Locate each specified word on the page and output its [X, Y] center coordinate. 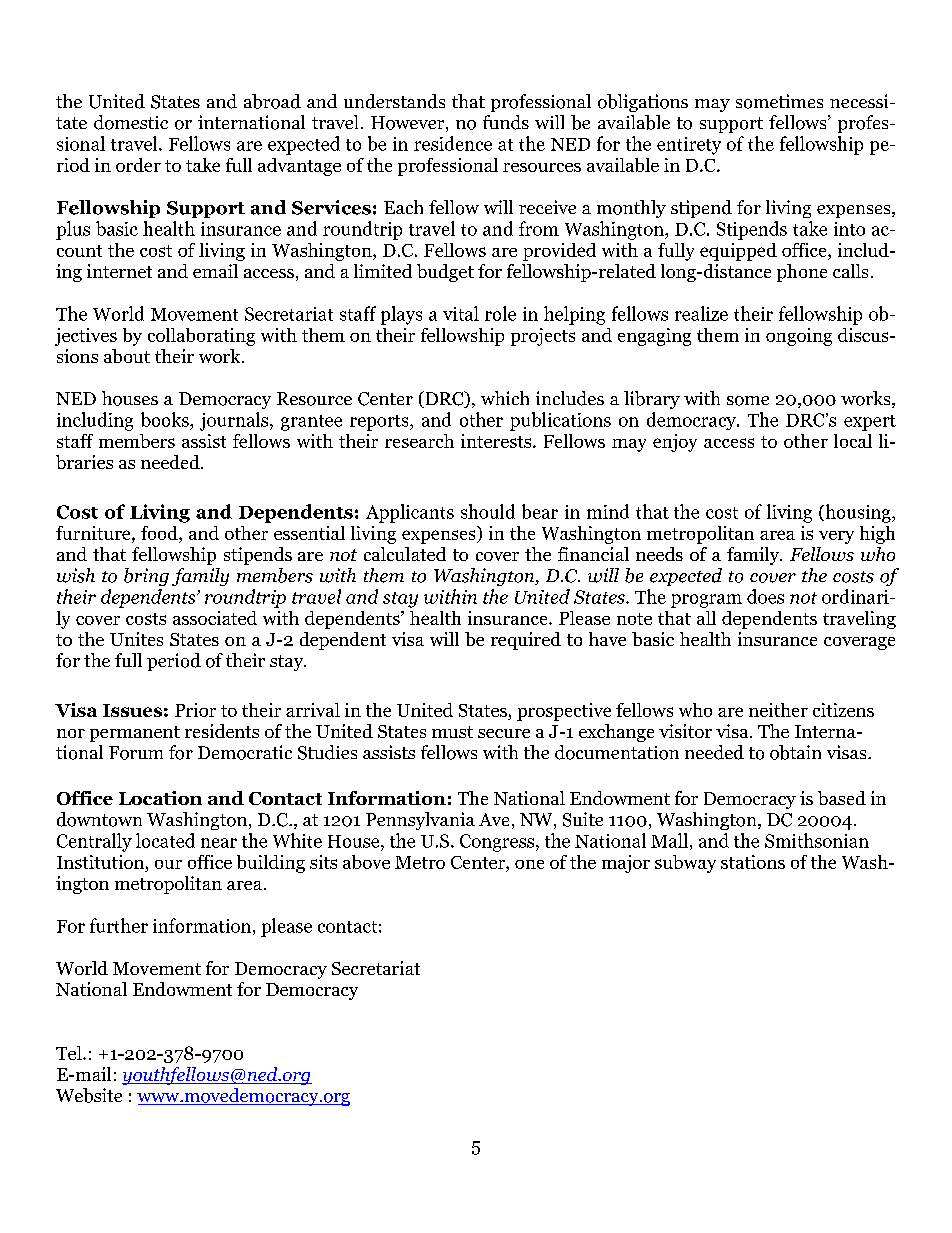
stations [753, 862]
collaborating [201, 337]
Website [89, 1095]
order [138, 165]
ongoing [799, 337]
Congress [498, 843]
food [160, 534]
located [165, 840]
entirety [689, 146]
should [488, 511]
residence [453, 143]
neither [778, 710]
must [452, 732]
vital [461, 313]
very [836, 537]
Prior [195, 710]
